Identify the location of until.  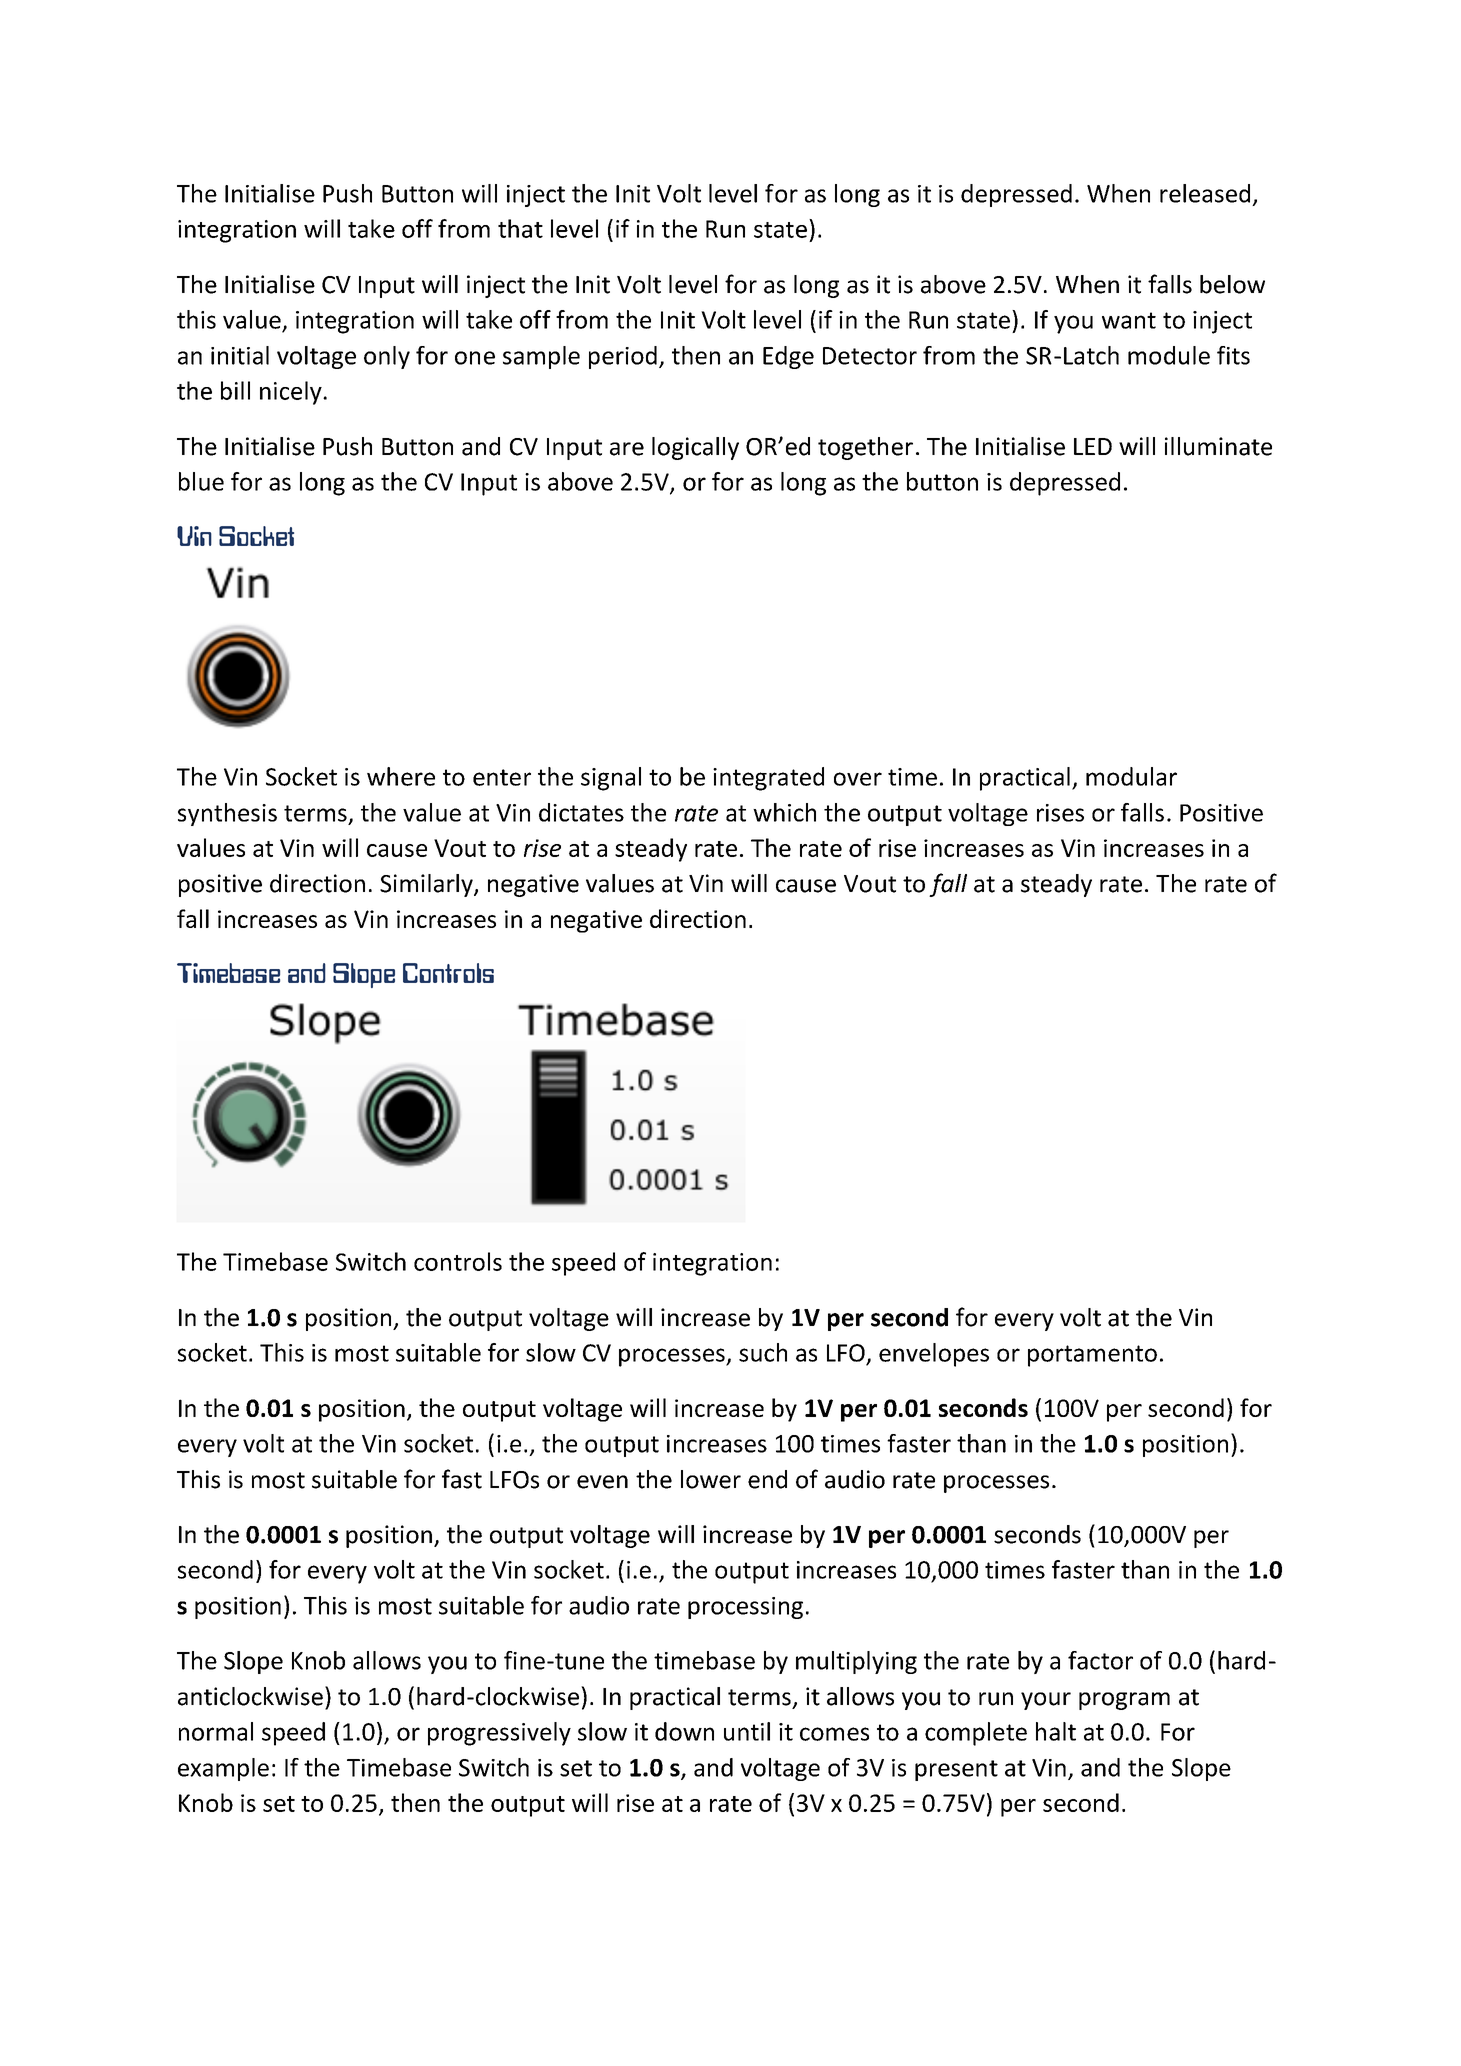
(747, 1731).
